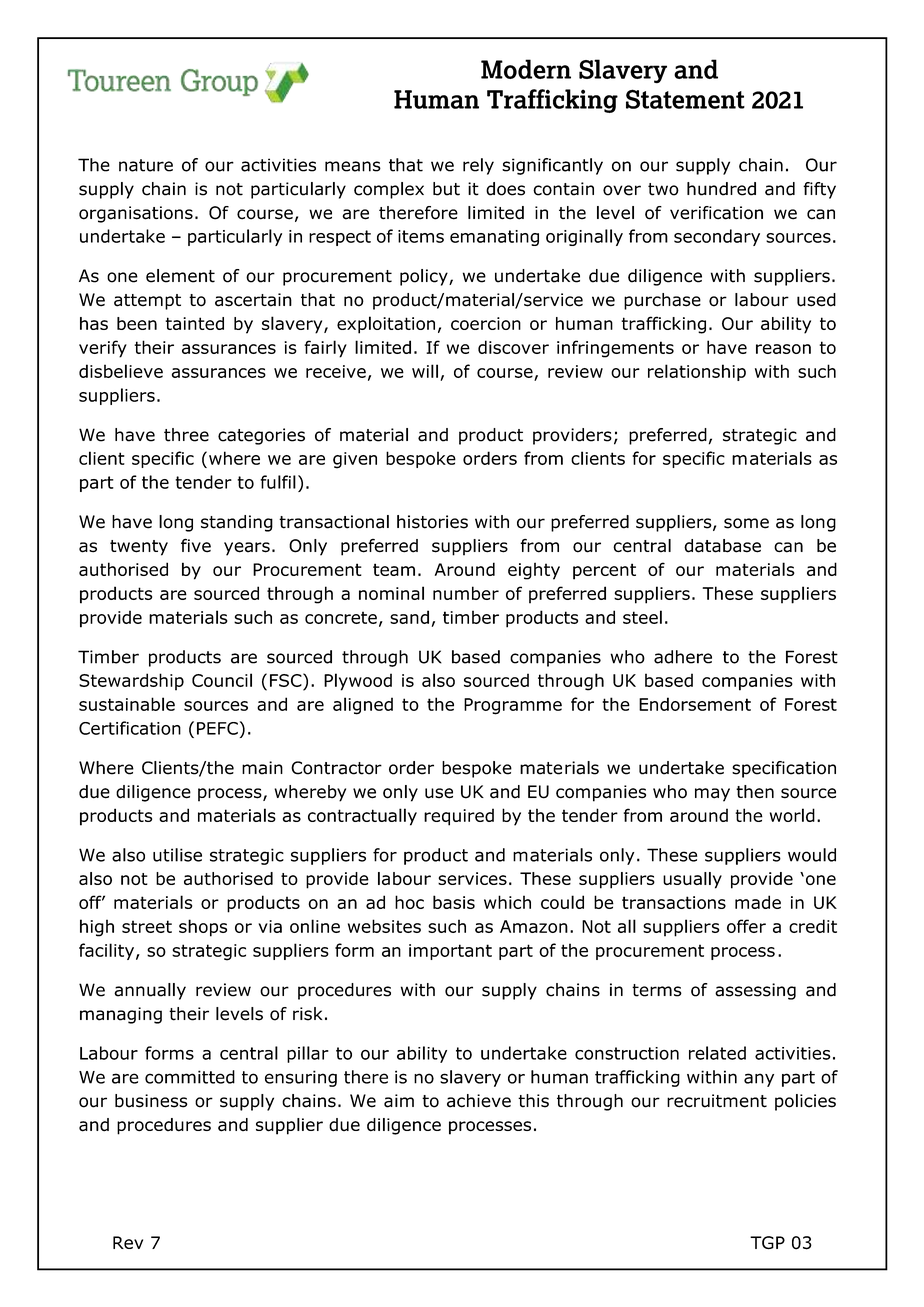  What do you see at coordinates (767, 1242) in the screenshot?
I see `TGP` at bounding box center [767, 1242].
